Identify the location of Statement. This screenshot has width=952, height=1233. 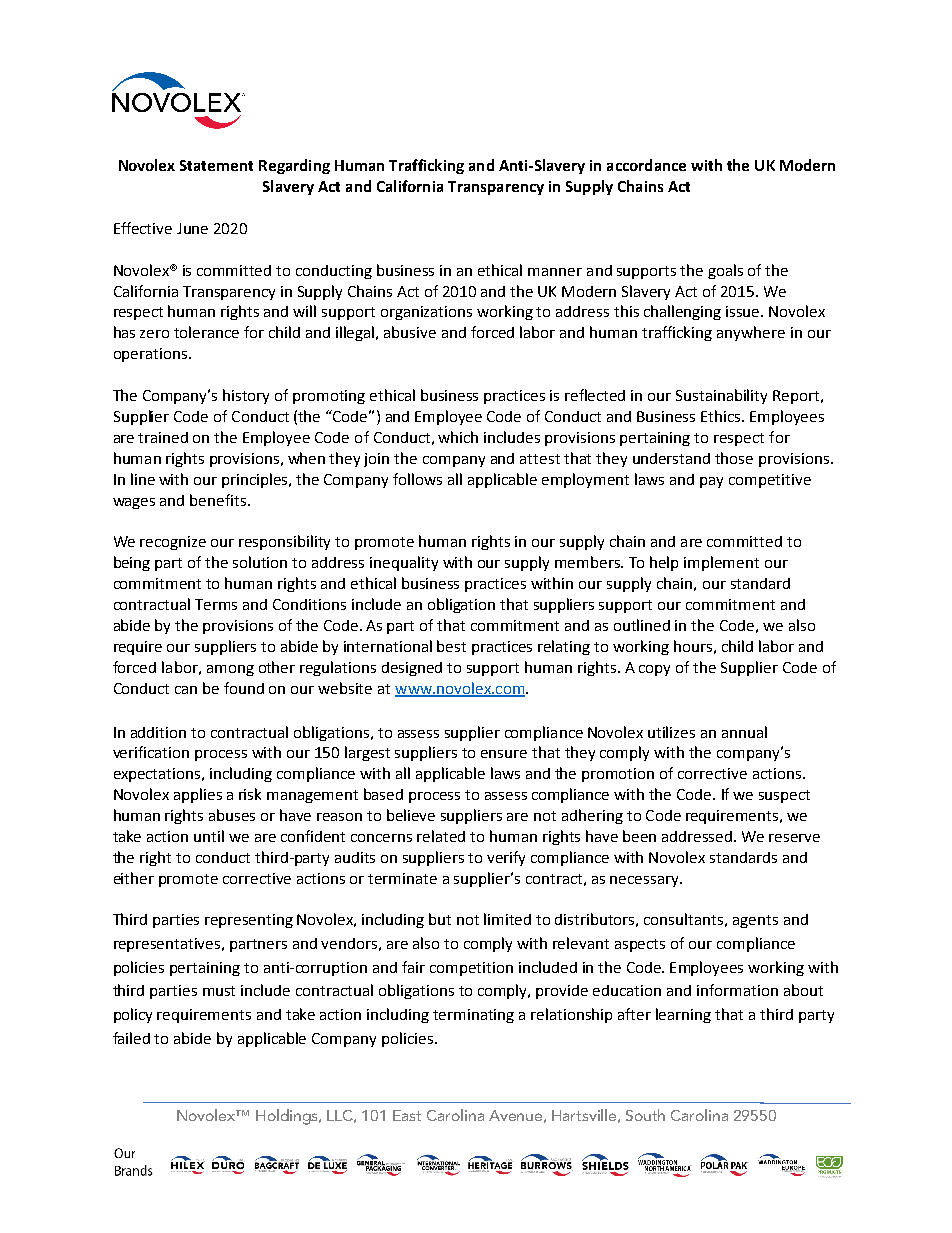
(216, 165).
